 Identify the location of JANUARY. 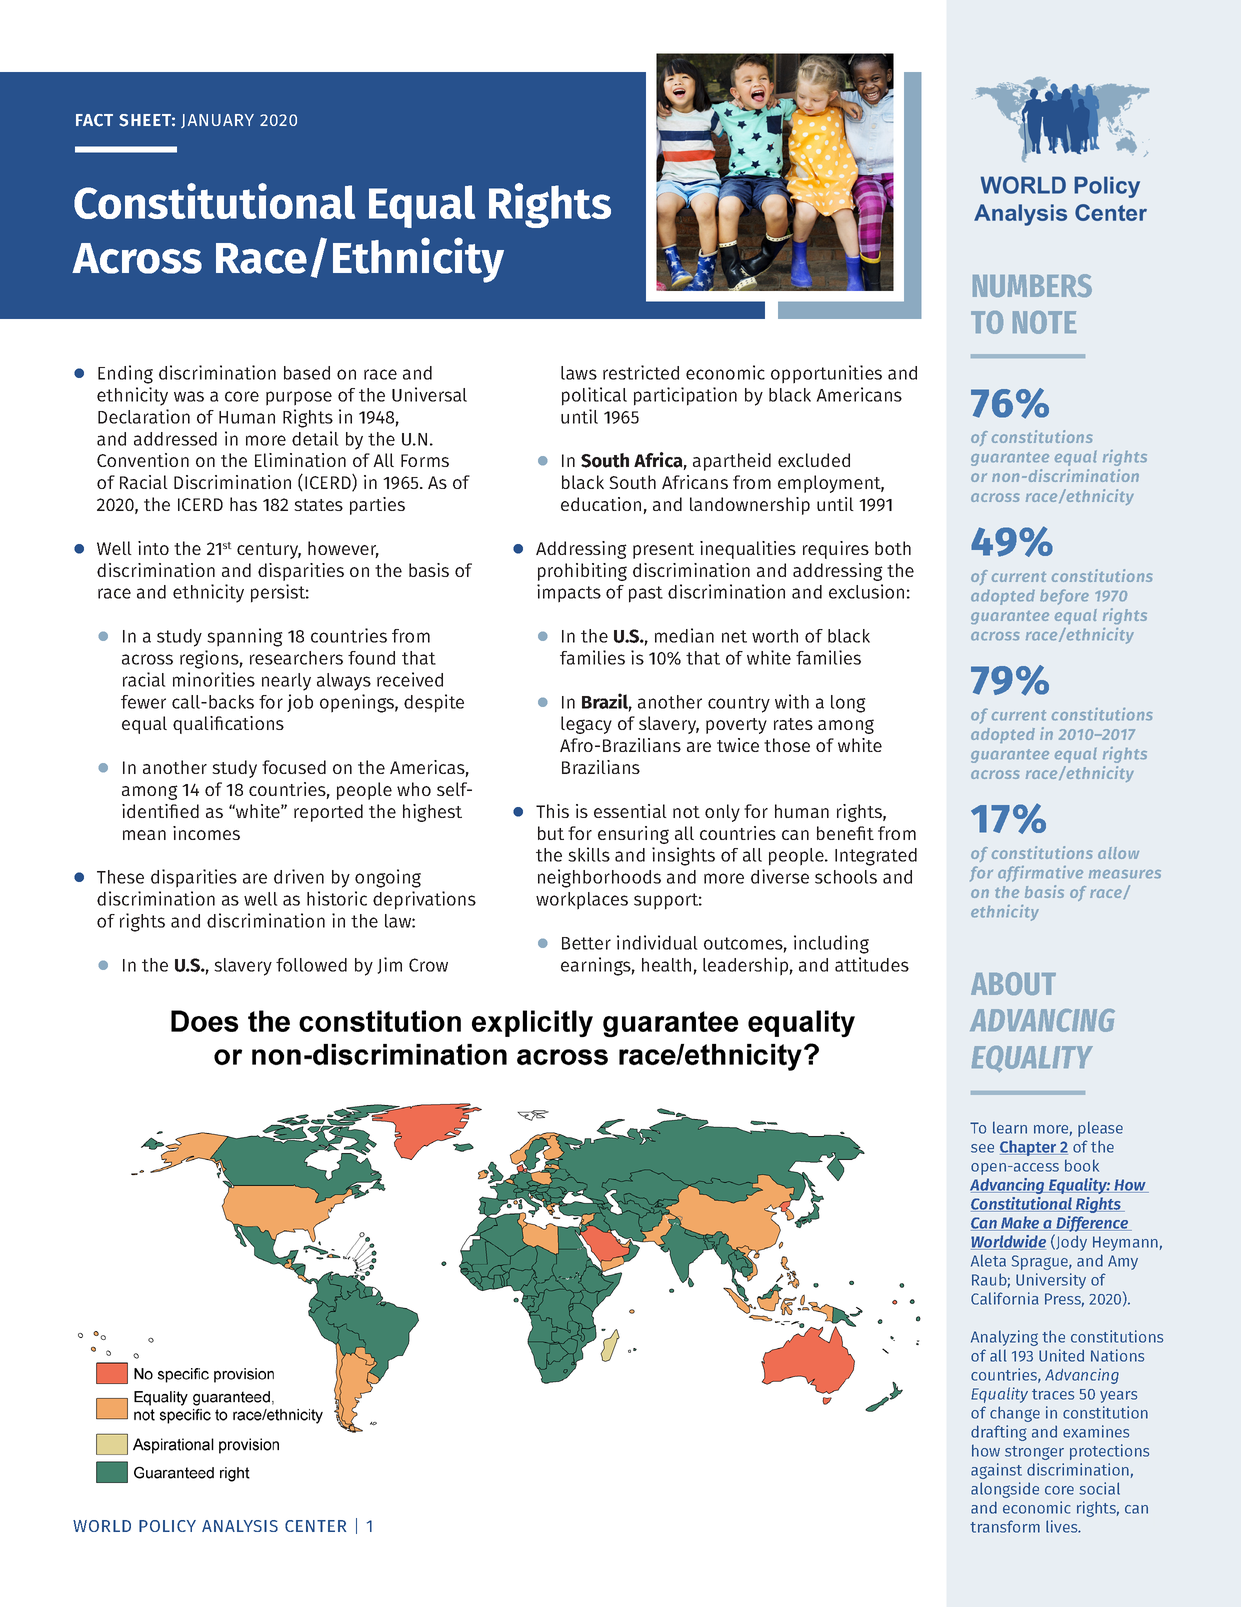
(217, 121).
